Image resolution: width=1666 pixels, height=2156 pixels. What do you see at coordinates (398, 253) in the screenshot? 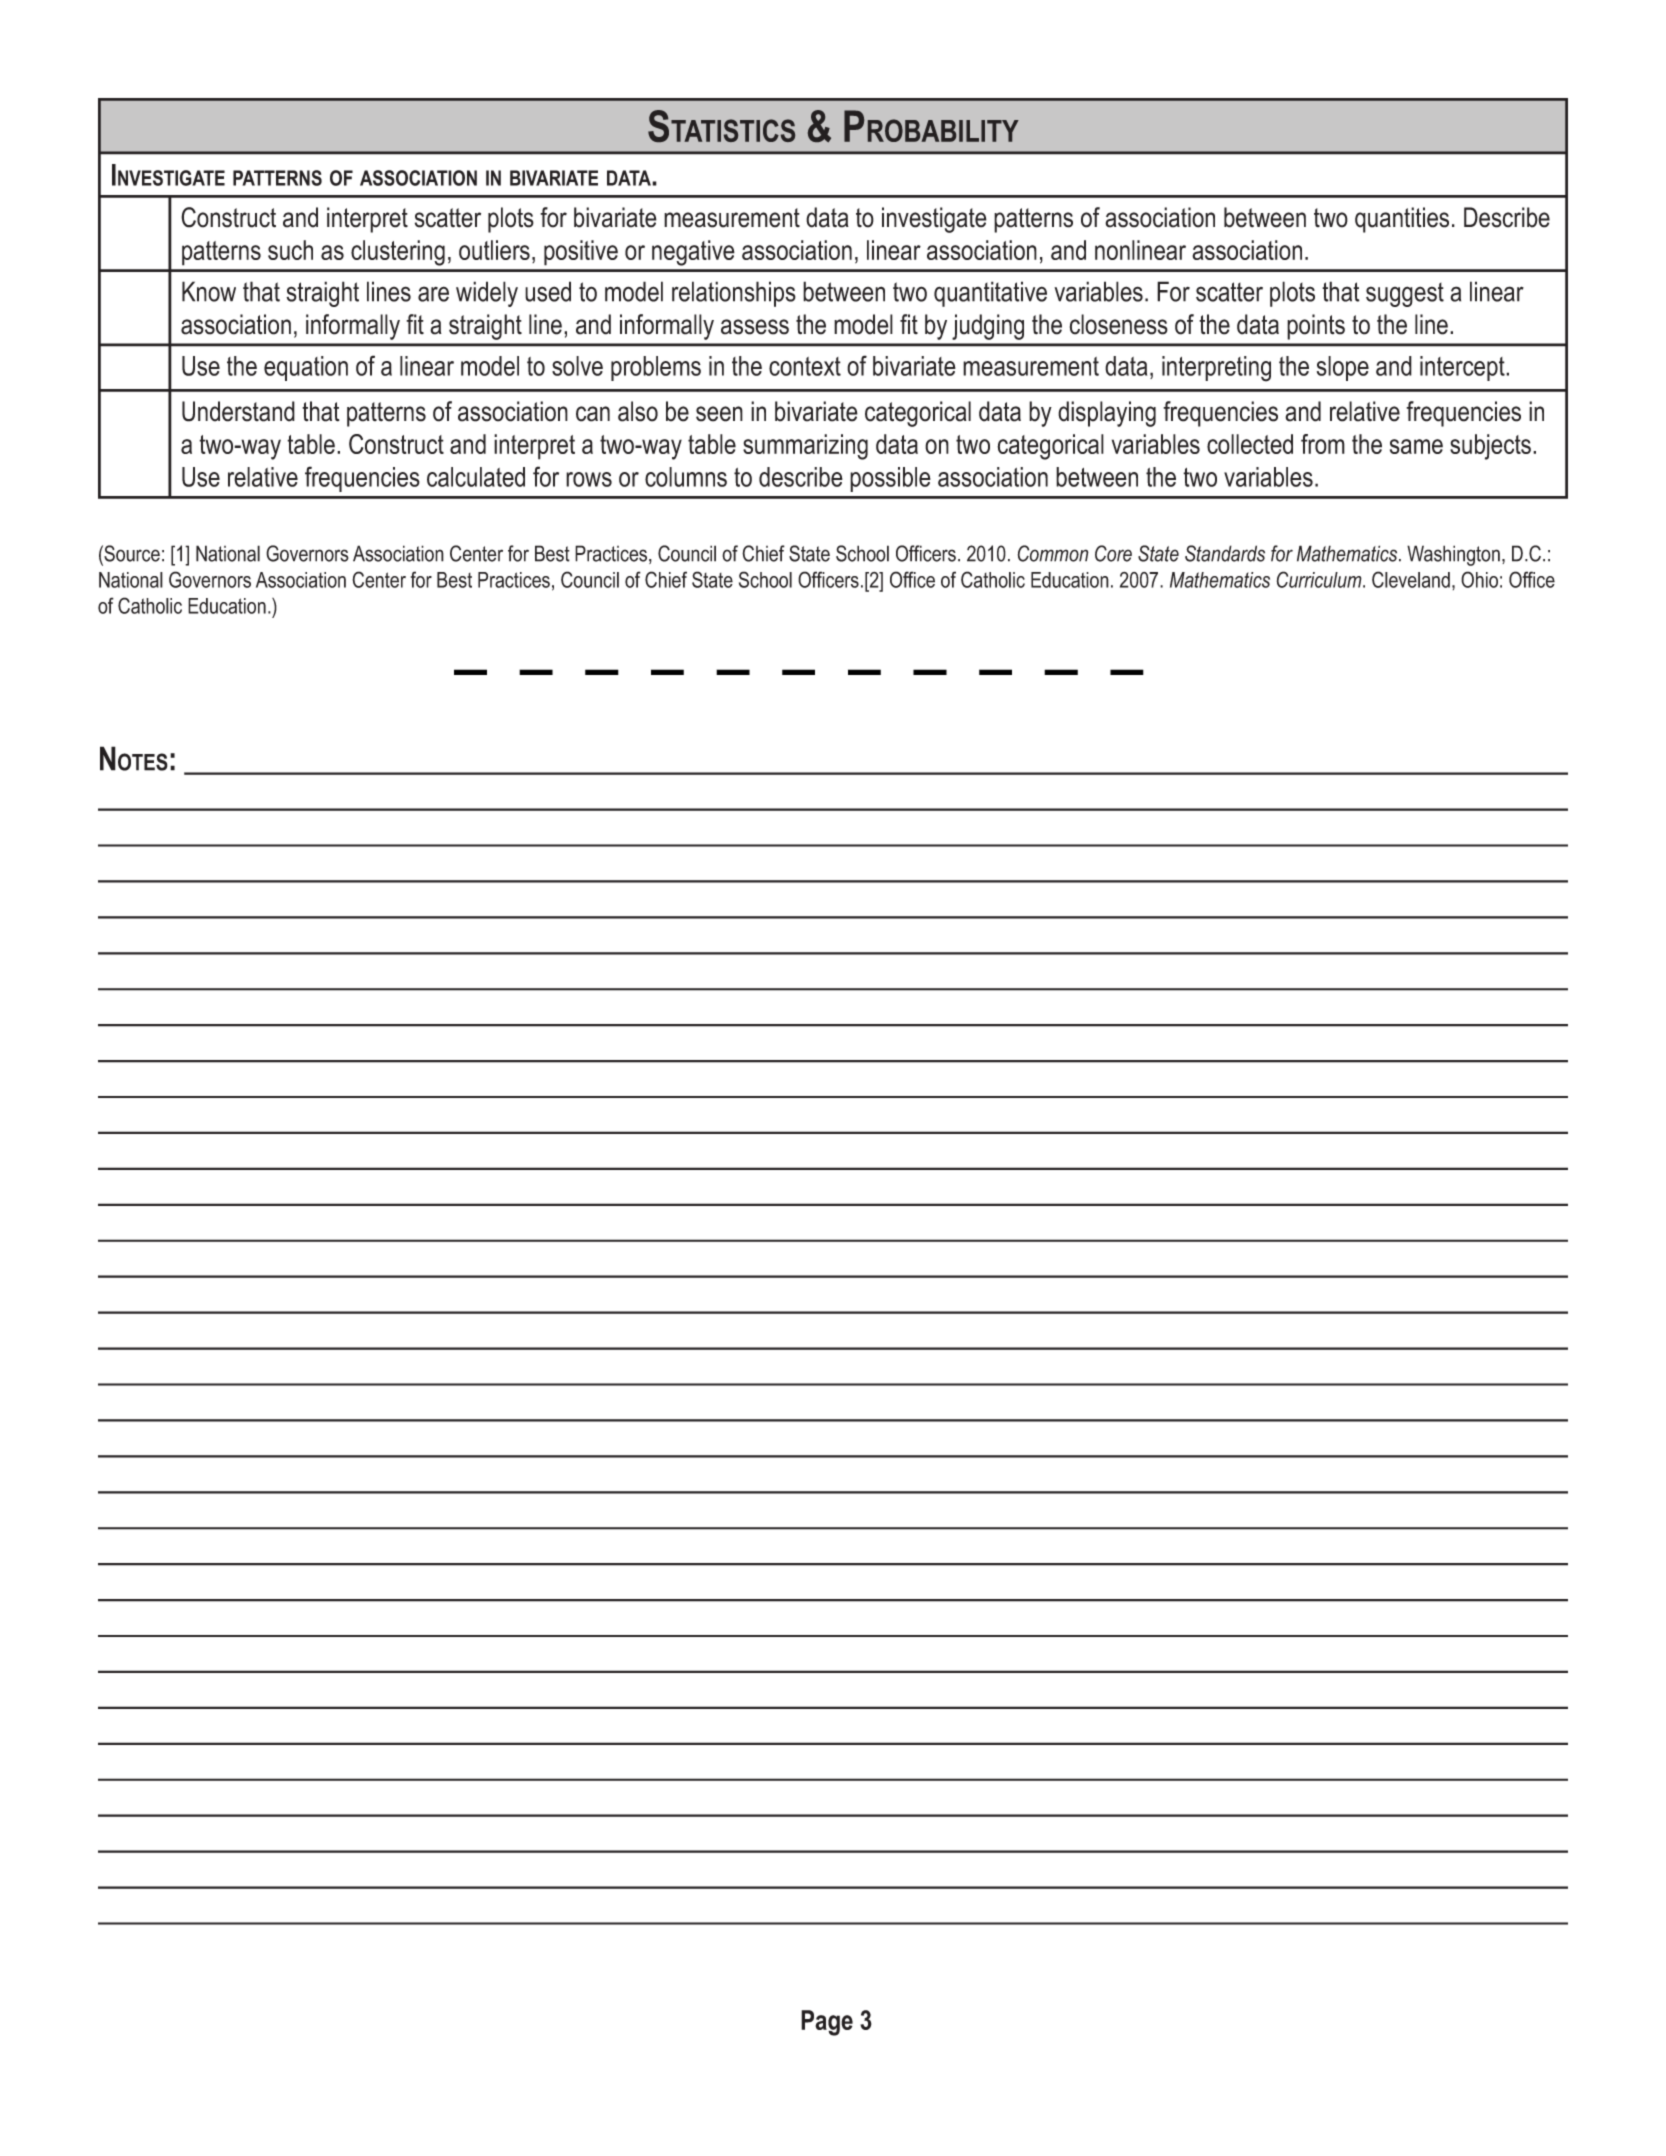
I see `clustering` at bounding box center [398, 253].
